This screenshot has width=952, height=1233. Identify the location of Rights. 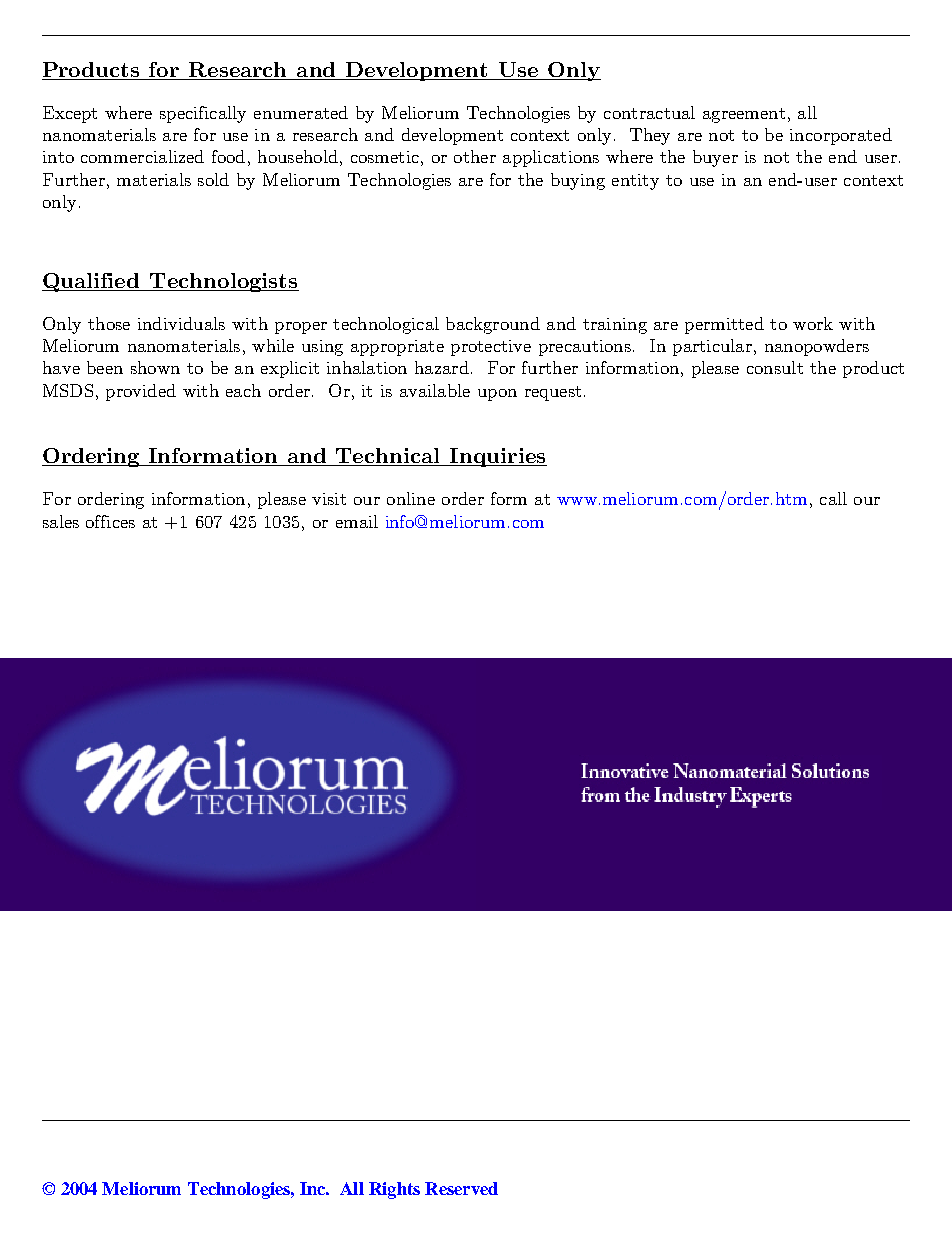
(394, 1190).
